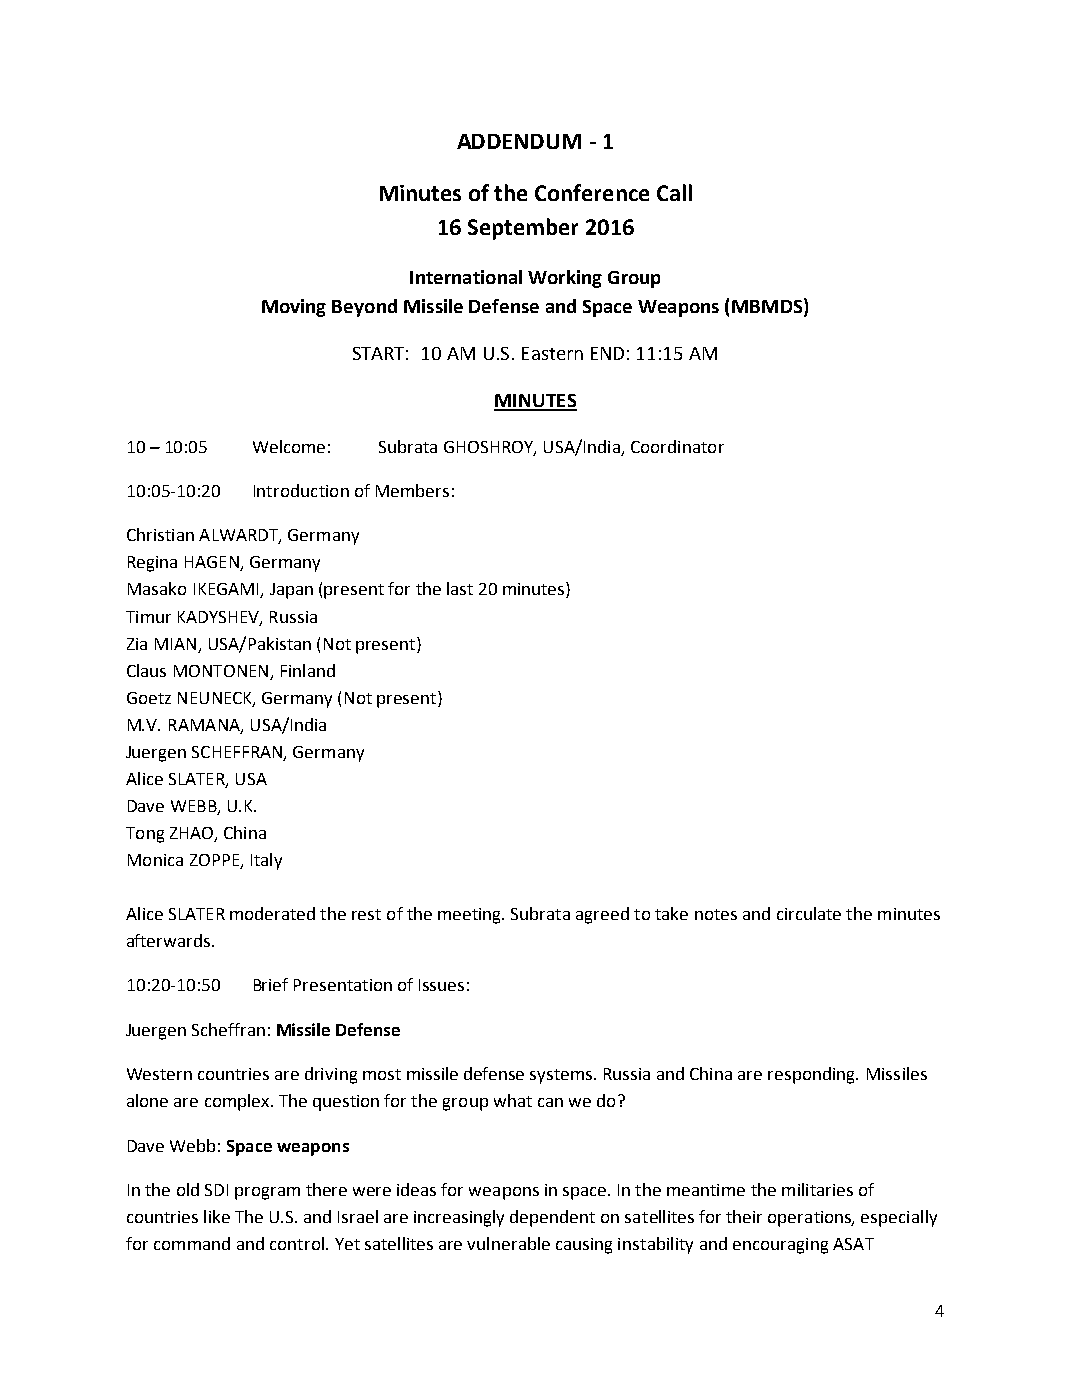 The image size is (1071, 1385). What do you see at coordinates (460, 588) in the page?
I see `last` at bounding box center [460, 588].
